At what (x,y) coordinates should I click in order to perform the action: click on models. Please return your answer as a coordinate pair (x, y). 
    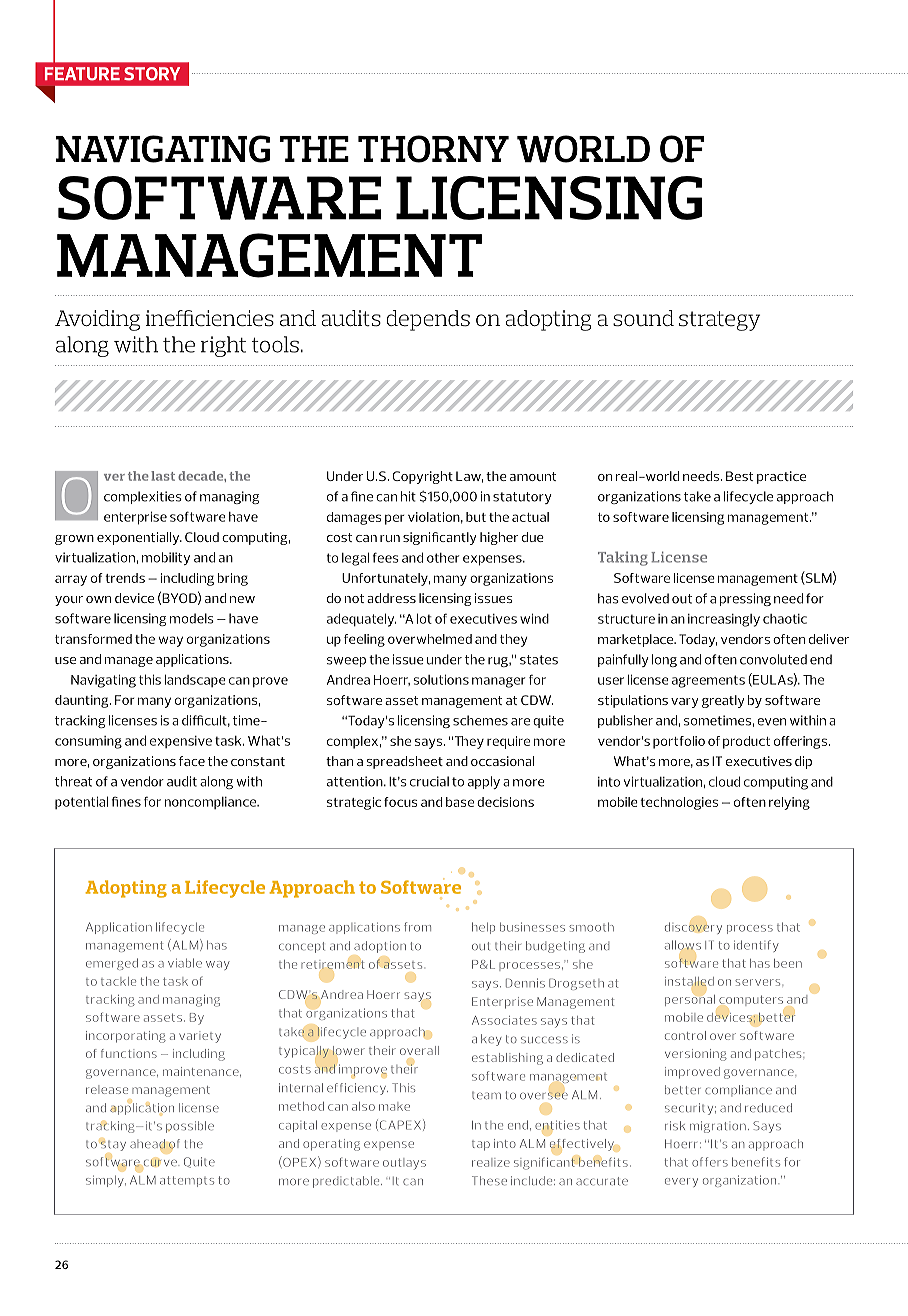
    Looking at the image, I should click on (192, 618).
